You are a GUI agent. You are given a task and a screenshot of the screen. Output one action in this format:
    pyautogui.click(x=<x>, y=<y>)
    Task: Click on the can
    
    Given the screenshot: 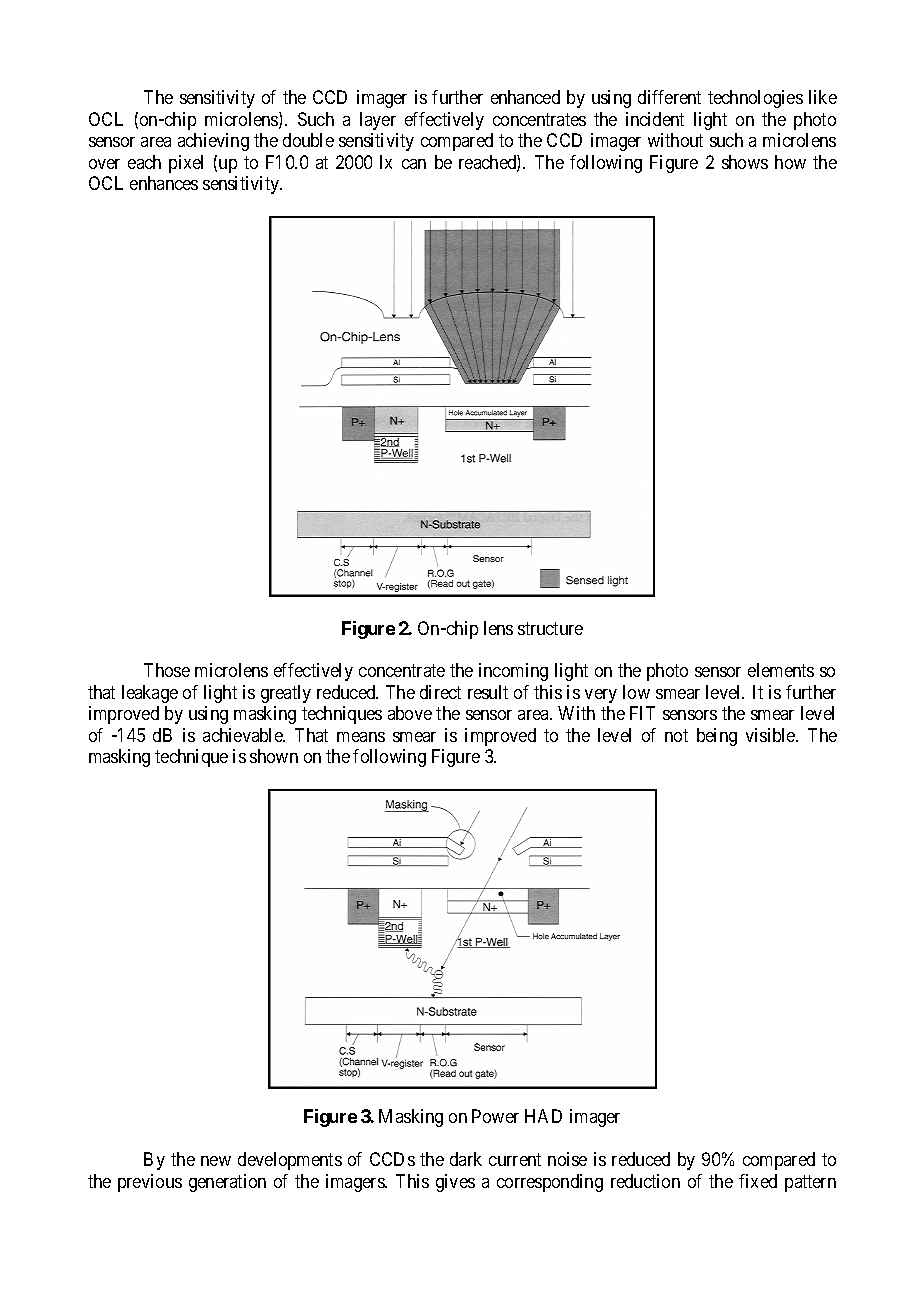 What is the action you would take?
    pyautogui.click(x=414, y=164)
